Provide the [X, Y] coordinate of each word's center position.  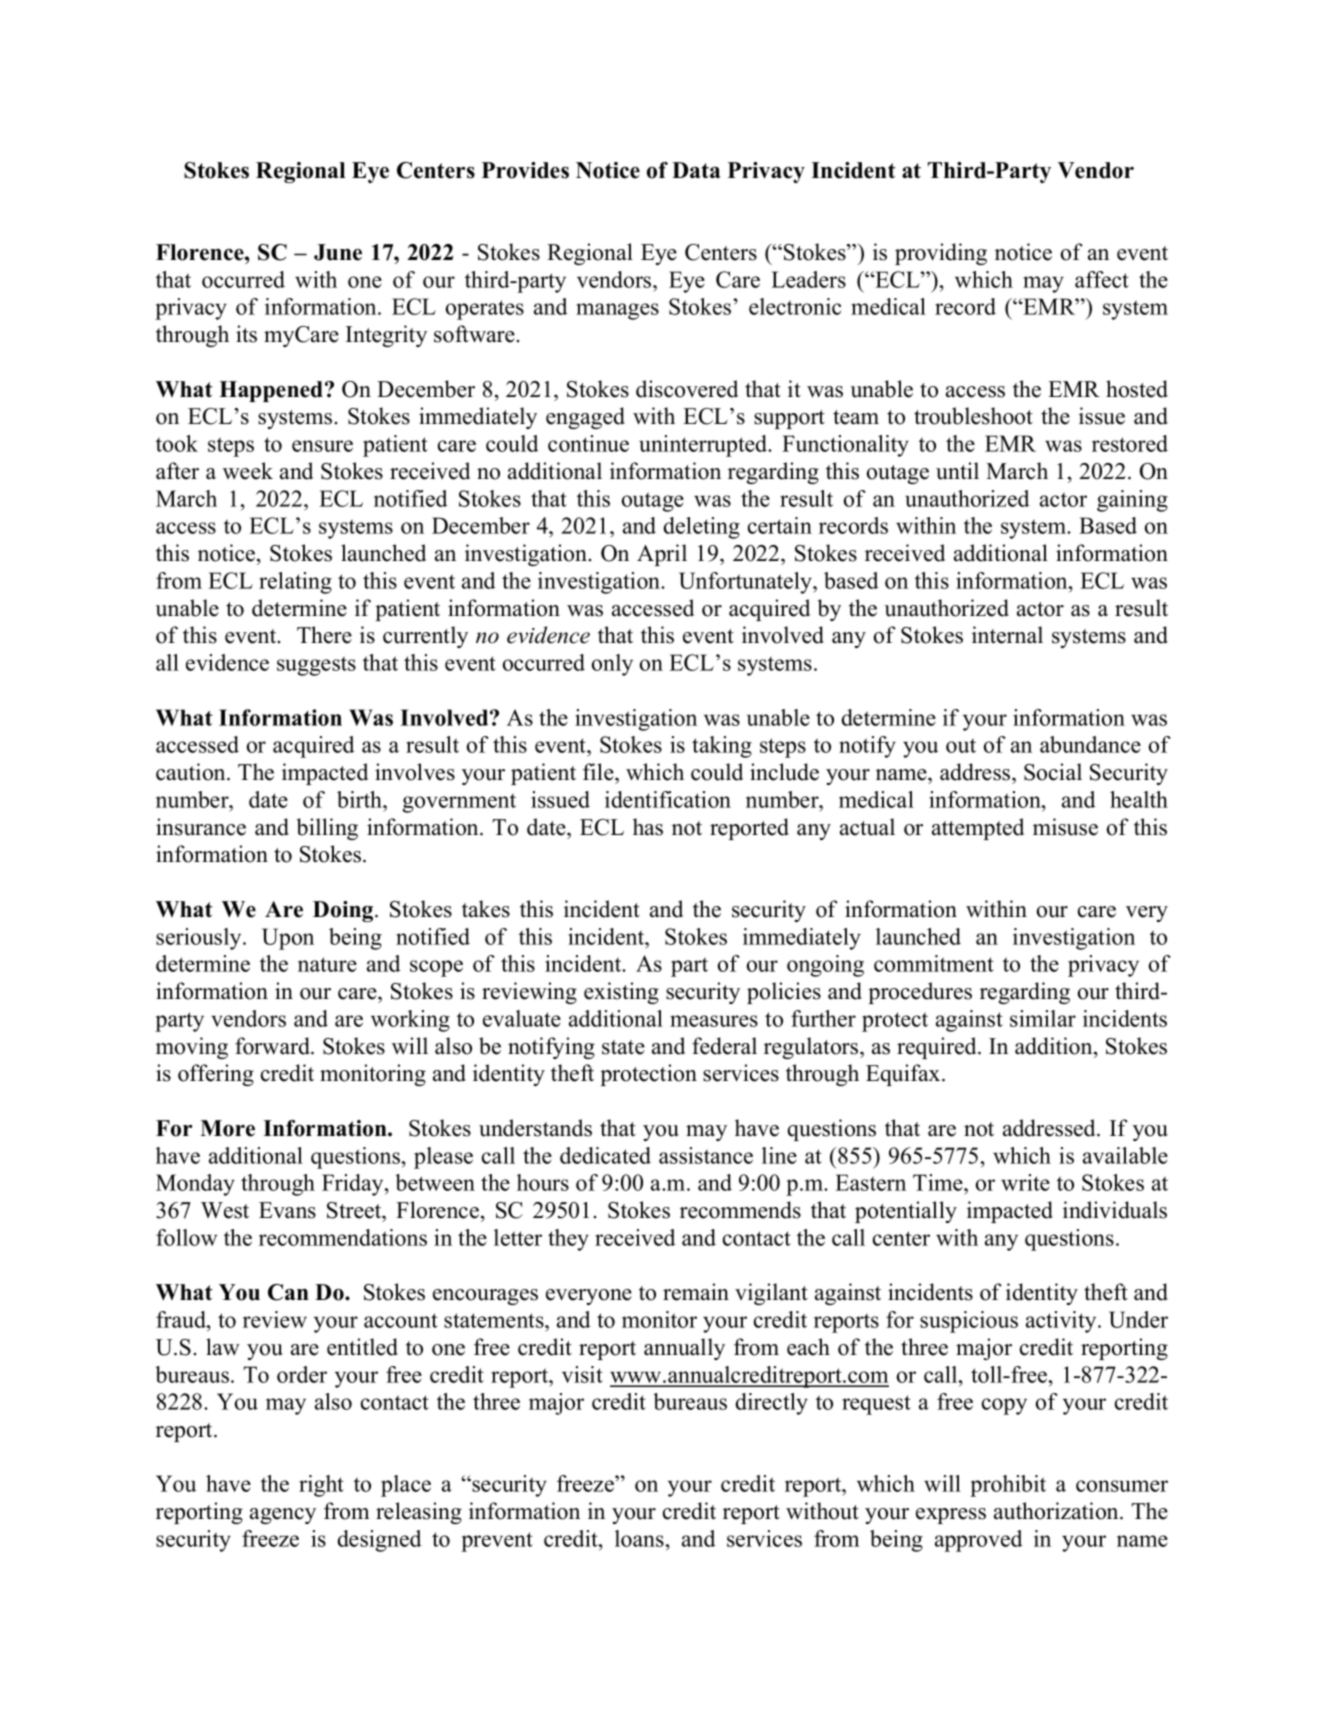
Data [696, 170]
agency [283, 1516]
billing [327, 829]
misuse [1065, 827]
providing [941, 254]
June [338, 252]
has [648, 827]
